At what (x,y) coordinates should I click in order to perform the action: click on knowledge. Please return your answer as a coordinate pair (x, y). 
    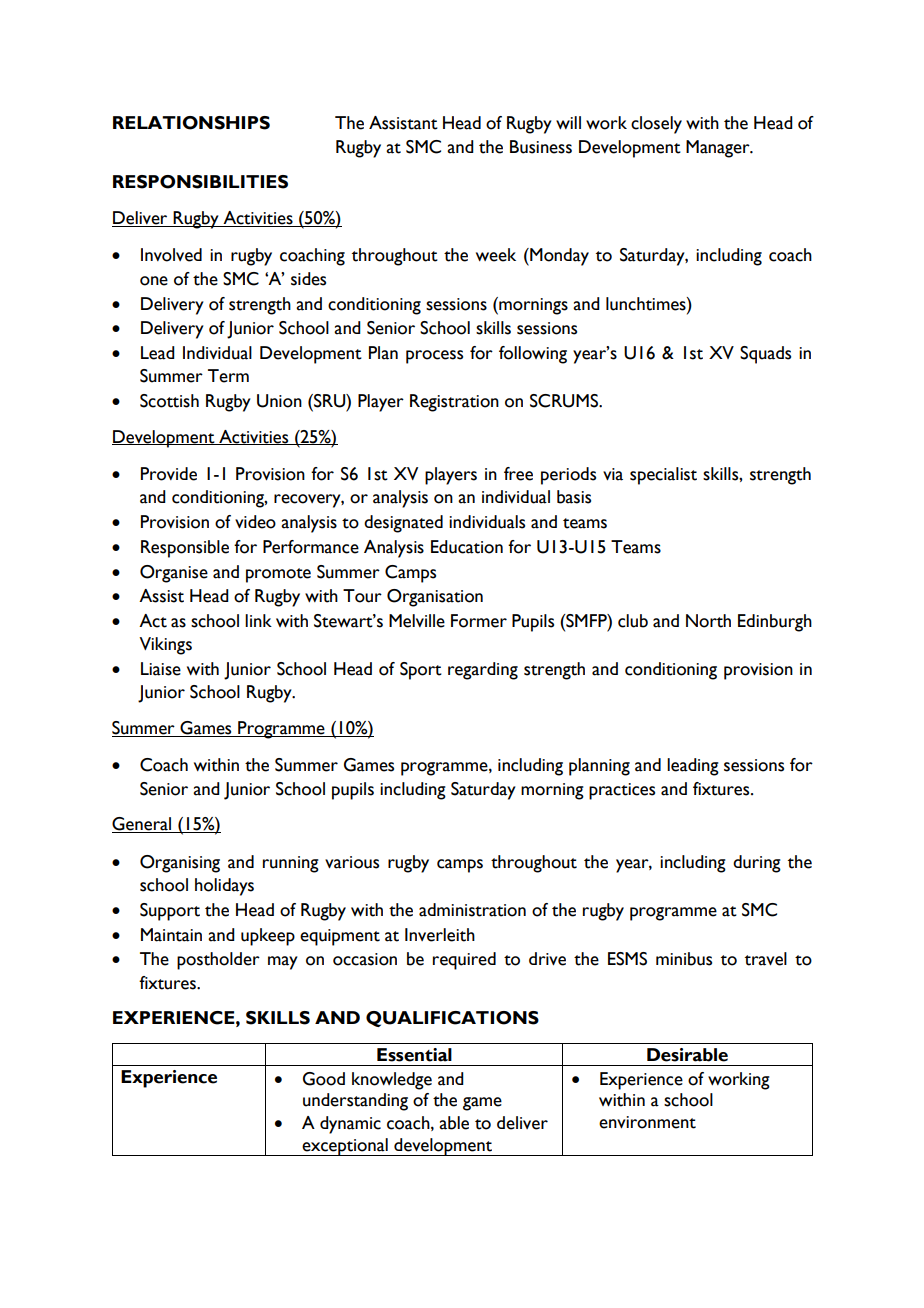
    Looking at the image, I should click on (392, 1081).
